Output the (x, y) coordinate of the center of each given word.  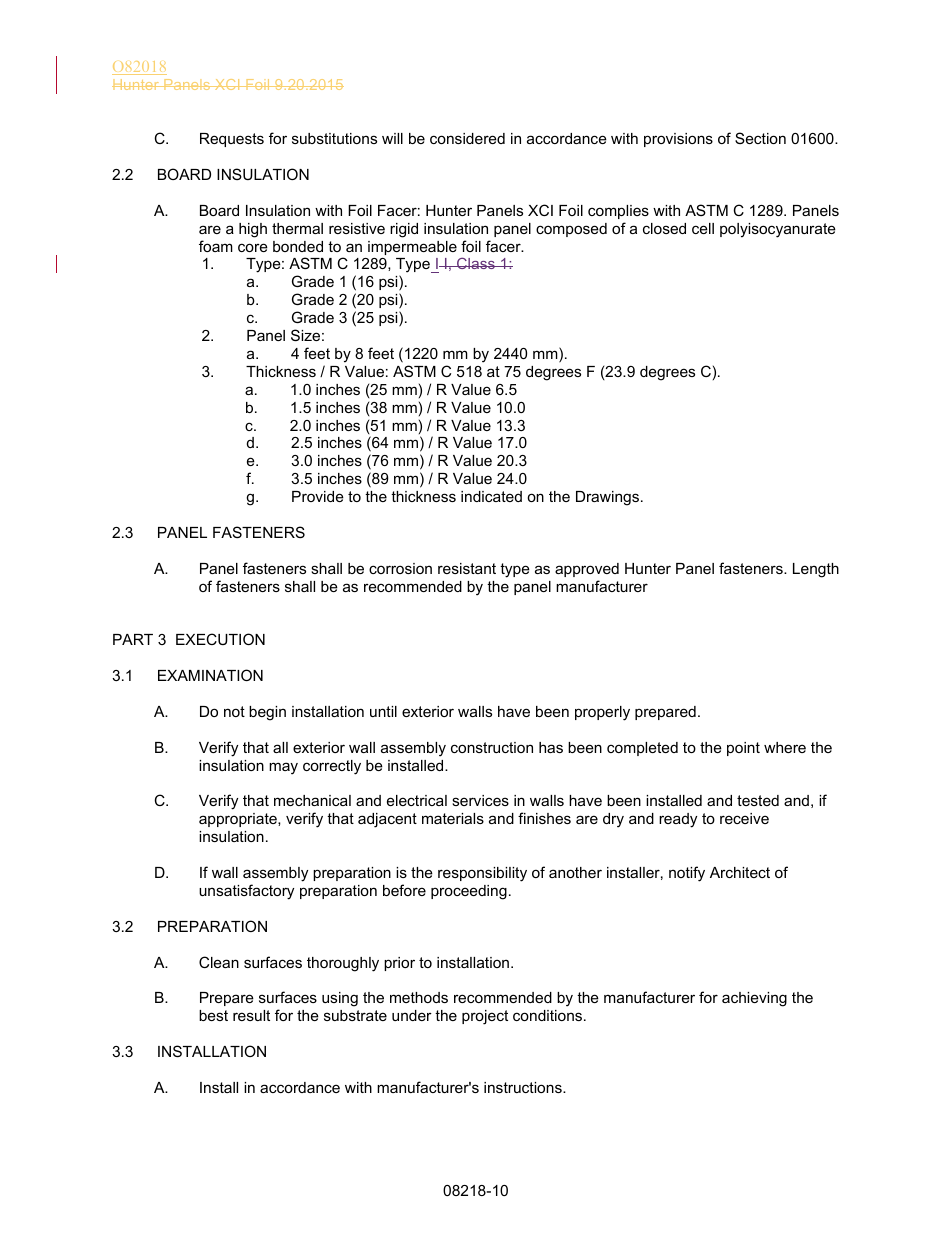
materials (453, 818)
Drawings (609, 498)
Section (760, 138)
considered (467, 138)
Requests (232, 140)
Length (816, 570)
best (213, 1015)
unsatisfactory (246, 892)
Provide (318, 496)
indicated (491, 496)
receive (744, 818)
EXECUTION (220, 639)
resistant (467, 568)
